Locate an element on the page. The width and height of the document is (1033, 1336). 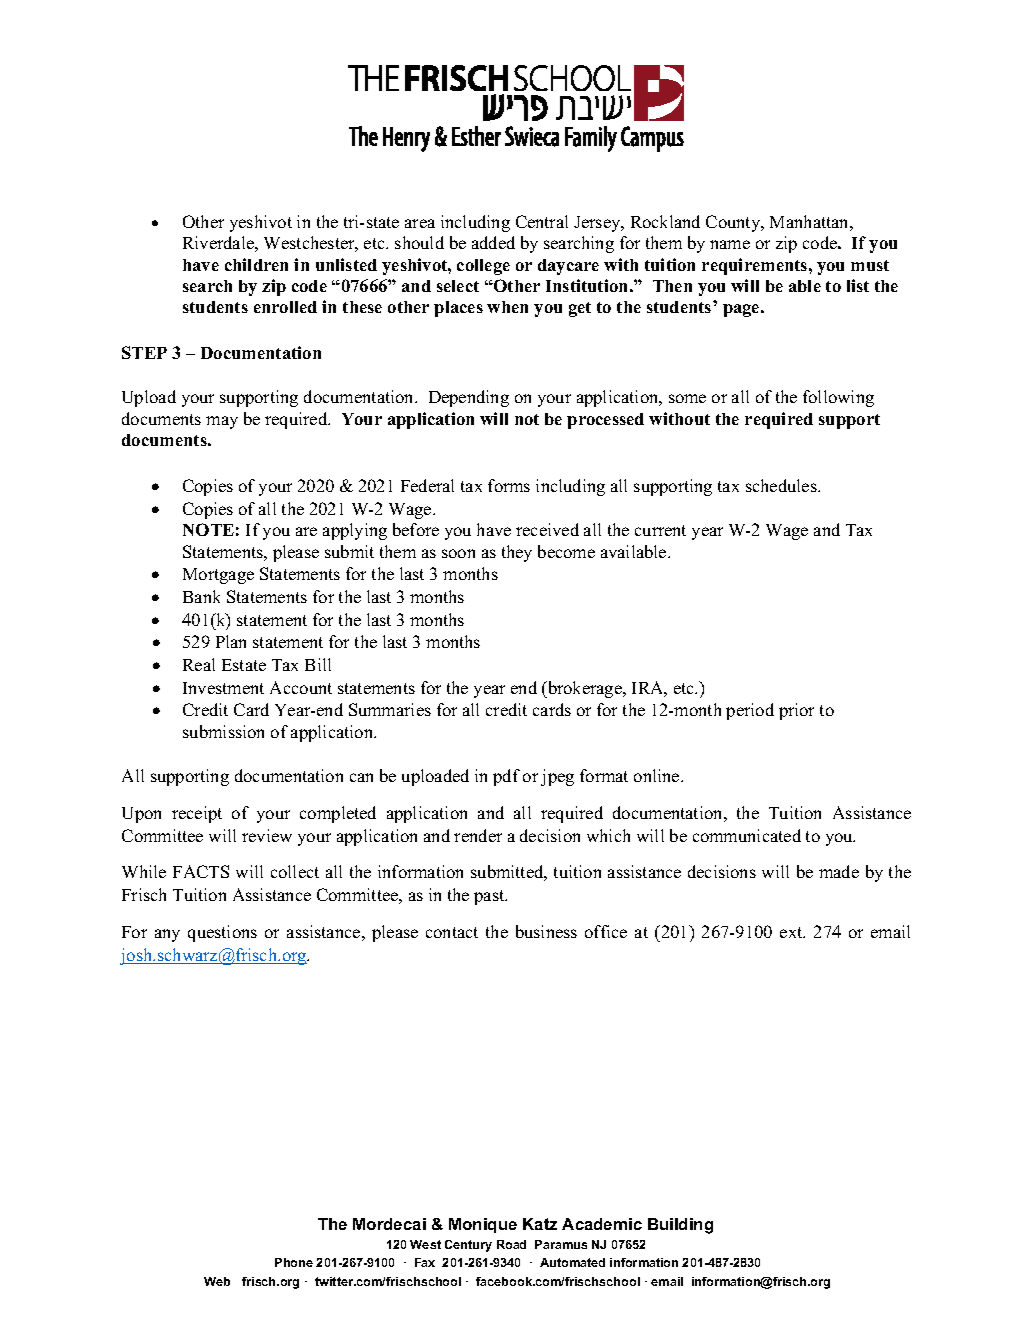
schedules is located at coordinates (782, 485).
